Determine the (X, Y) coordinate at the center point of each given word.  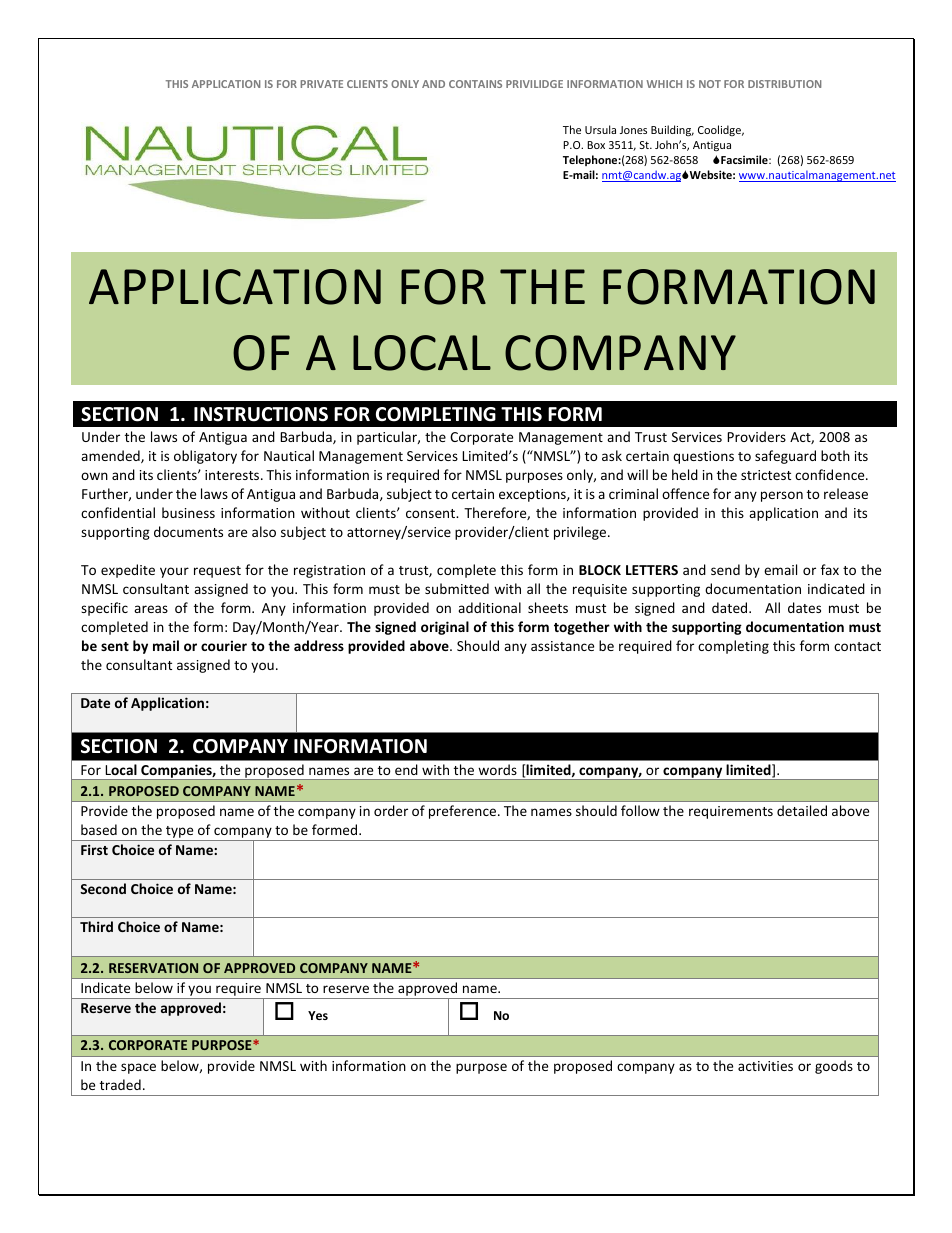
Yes (318, 1015)
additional (489, 607)
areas (151, 609)
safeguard (785, 457)
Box (596, 145)
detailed (802, 810)
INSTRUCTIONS (261, 414)
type (180, 833)
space (138, 1068)
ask (612, 455)
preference (464, 812)
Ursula (600, 129)
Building (672, 130)
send (725, 569)
